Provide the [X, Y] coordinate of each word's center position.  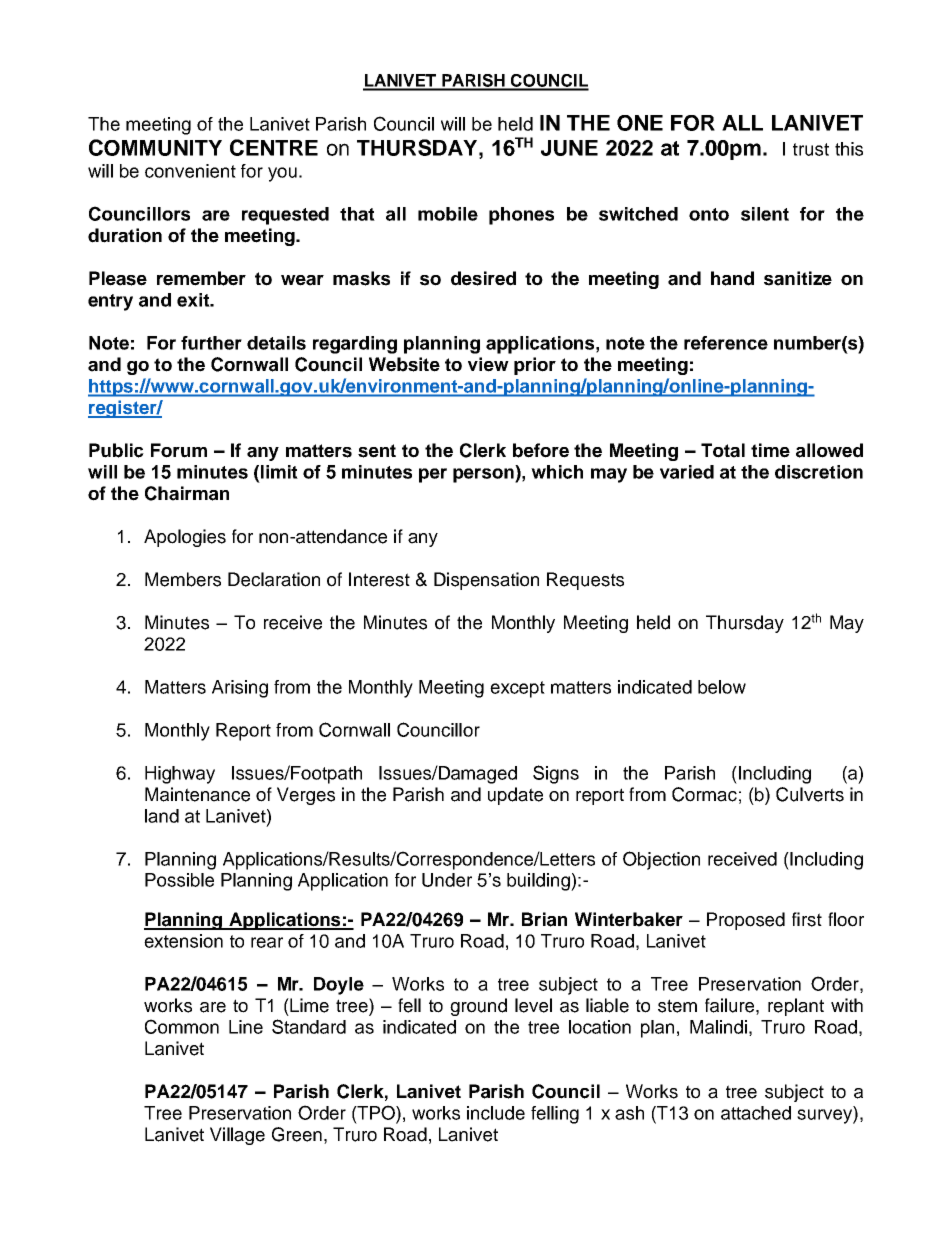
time [770, 450]
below [722, 687]
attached [756, 1113]
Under [447, 880]
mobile [448, 214]
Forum [179, 450]
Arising [240, 689]
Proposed [746, 921]
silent [765, 214]
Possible [179, 880]
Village [237, 1136]
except [517, 689]
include [496, 1113]
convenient [190, 171]
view [488, 364]
